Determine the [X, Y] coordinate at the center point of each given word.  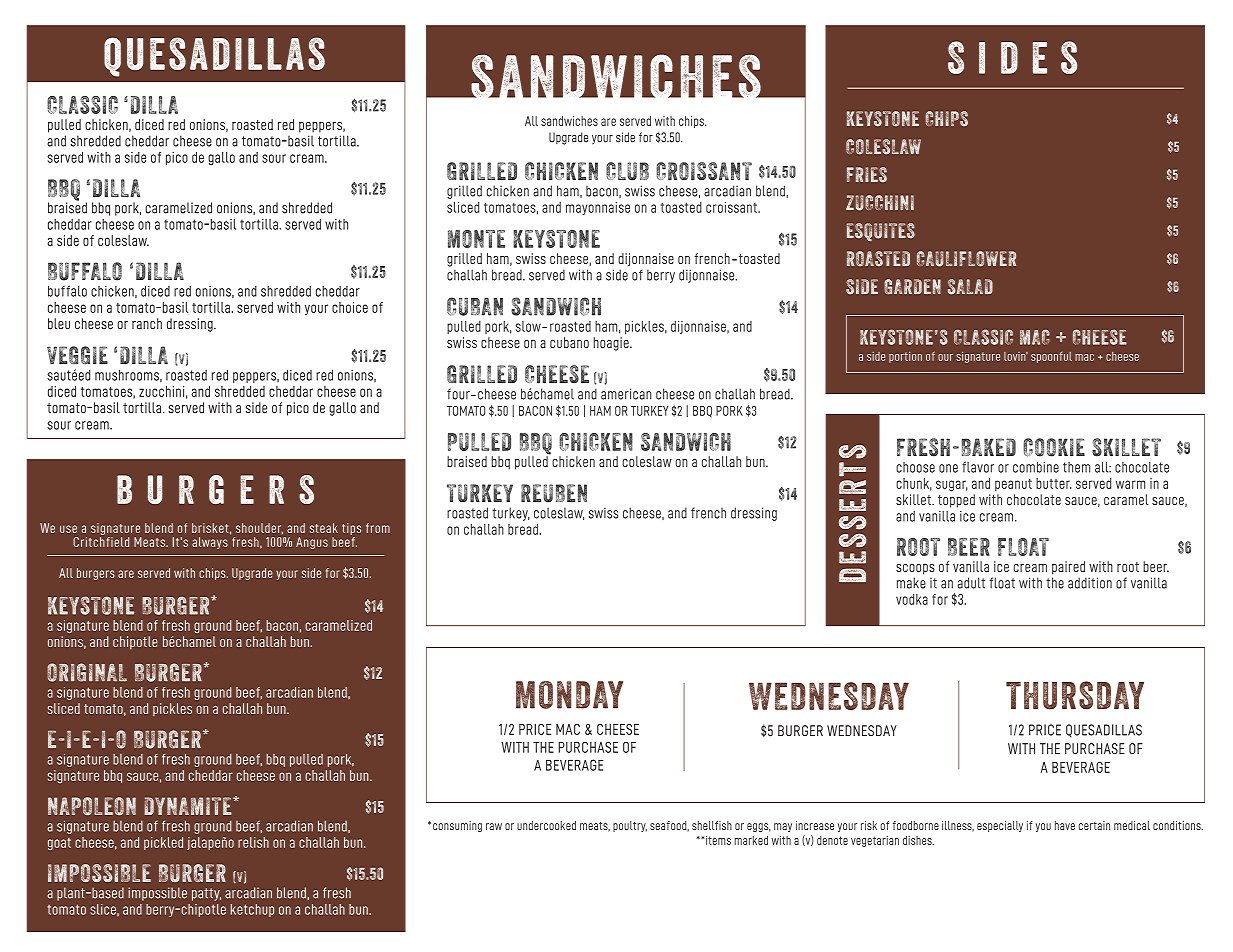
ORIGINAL [87, 672]
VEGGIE [77, 355]
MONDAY [569, 695]
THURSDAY [1075, 695]
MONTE [476, 239]
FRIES [867, 175]
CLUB [627, 171]
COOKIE [1054, 447]
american [626, 394]
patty [206, 894]
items [717, 840]
